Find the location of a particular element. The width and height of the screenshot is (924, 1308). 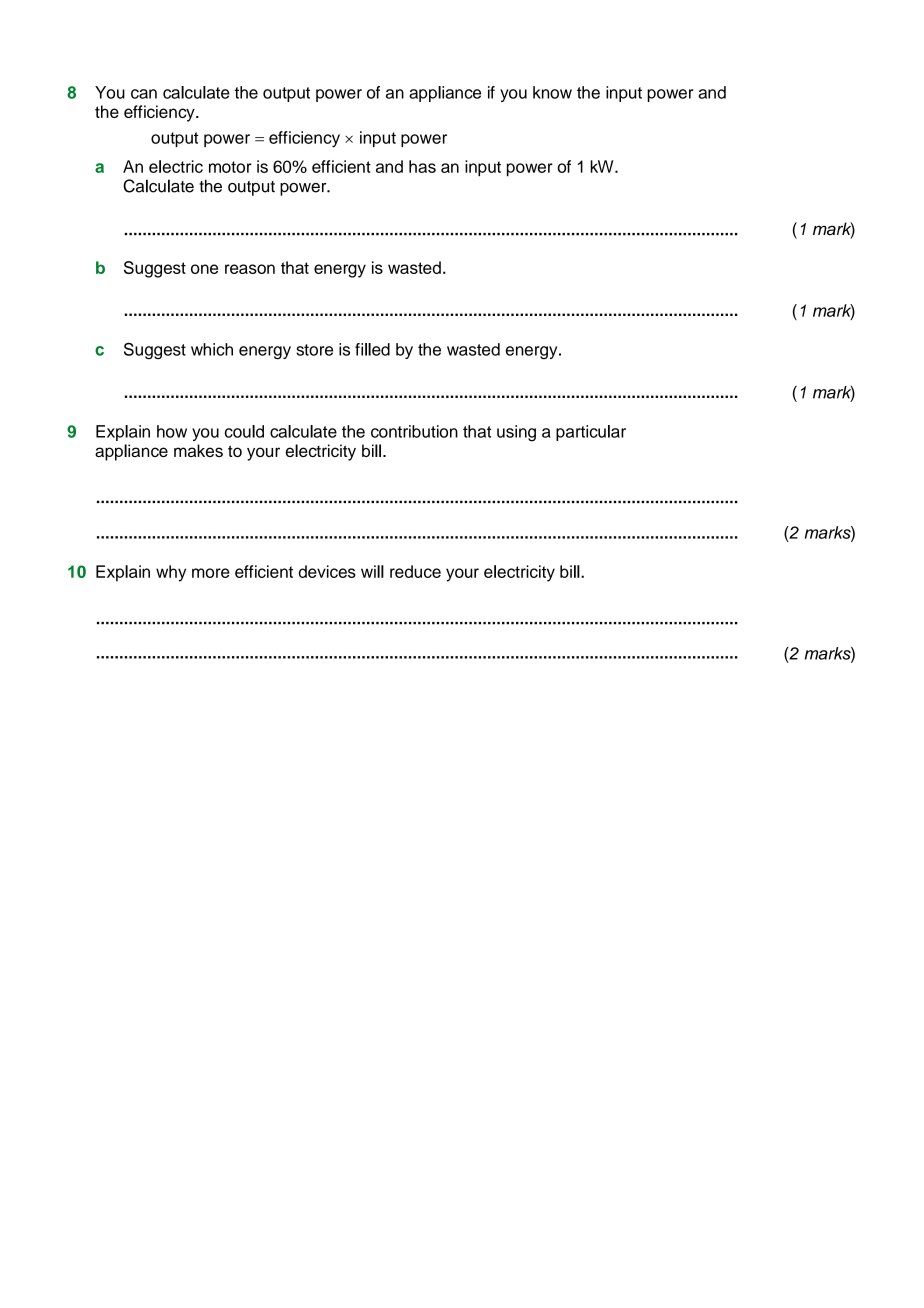

filled is located at coordinates (372, 349).
